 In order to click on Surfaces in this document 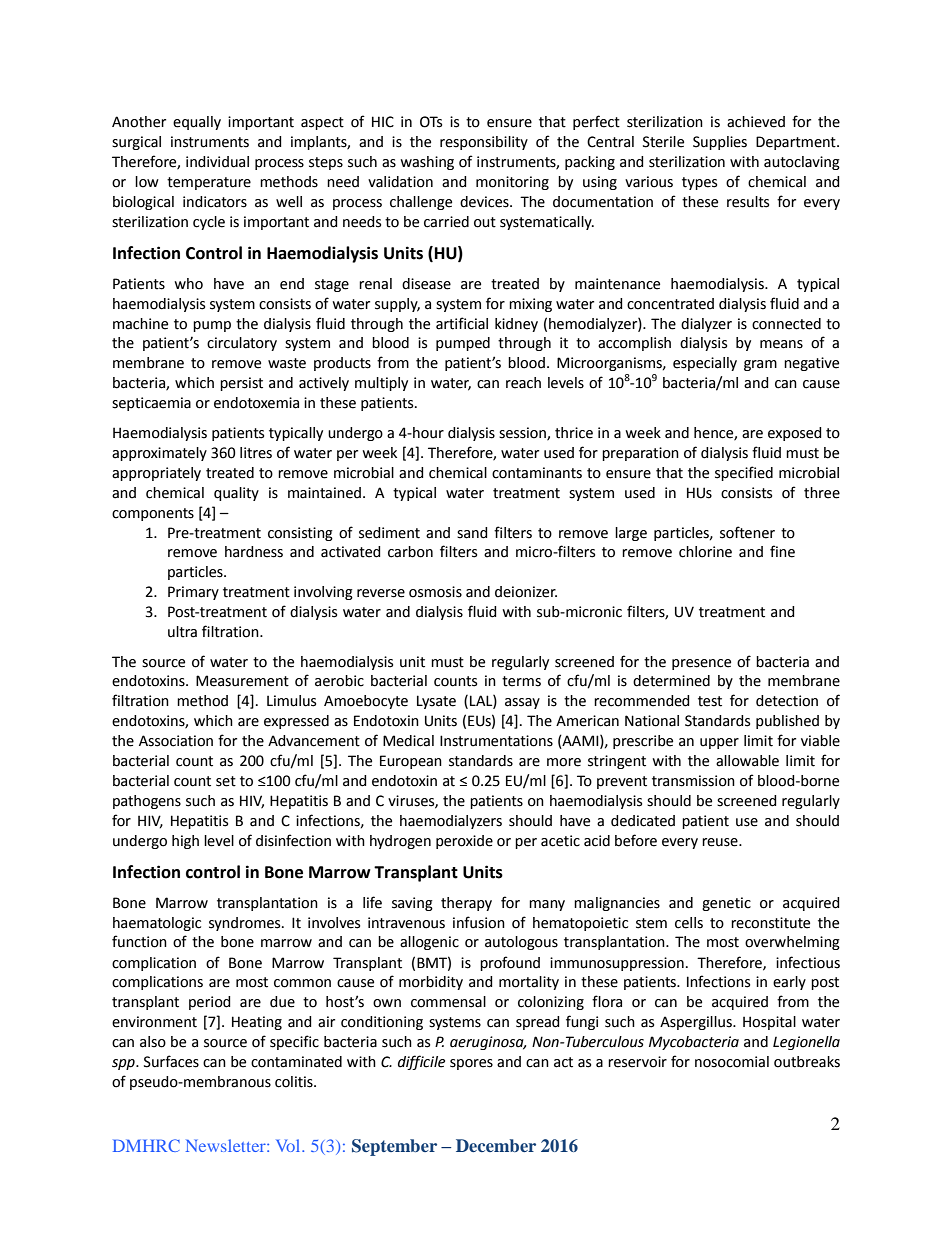, I will do `click(171, 1061)`.
